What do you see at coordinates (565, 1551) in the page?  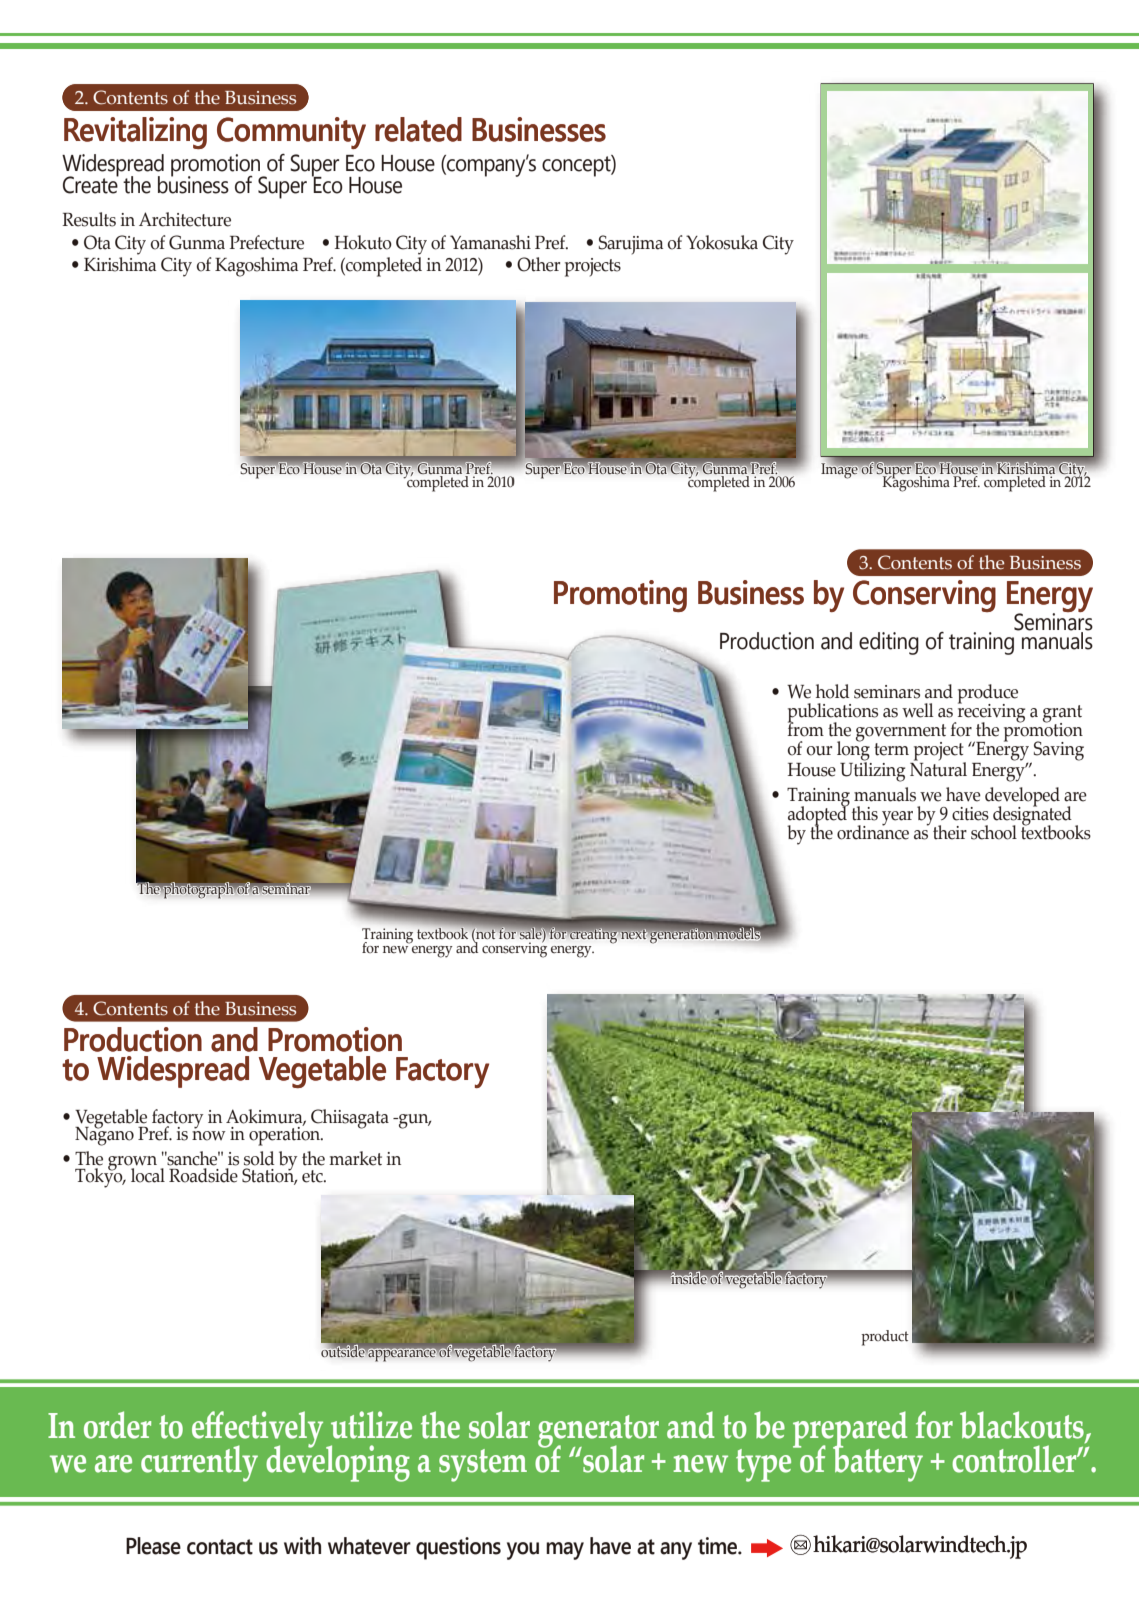 I see `may` at bounding box center [565, 1551].
